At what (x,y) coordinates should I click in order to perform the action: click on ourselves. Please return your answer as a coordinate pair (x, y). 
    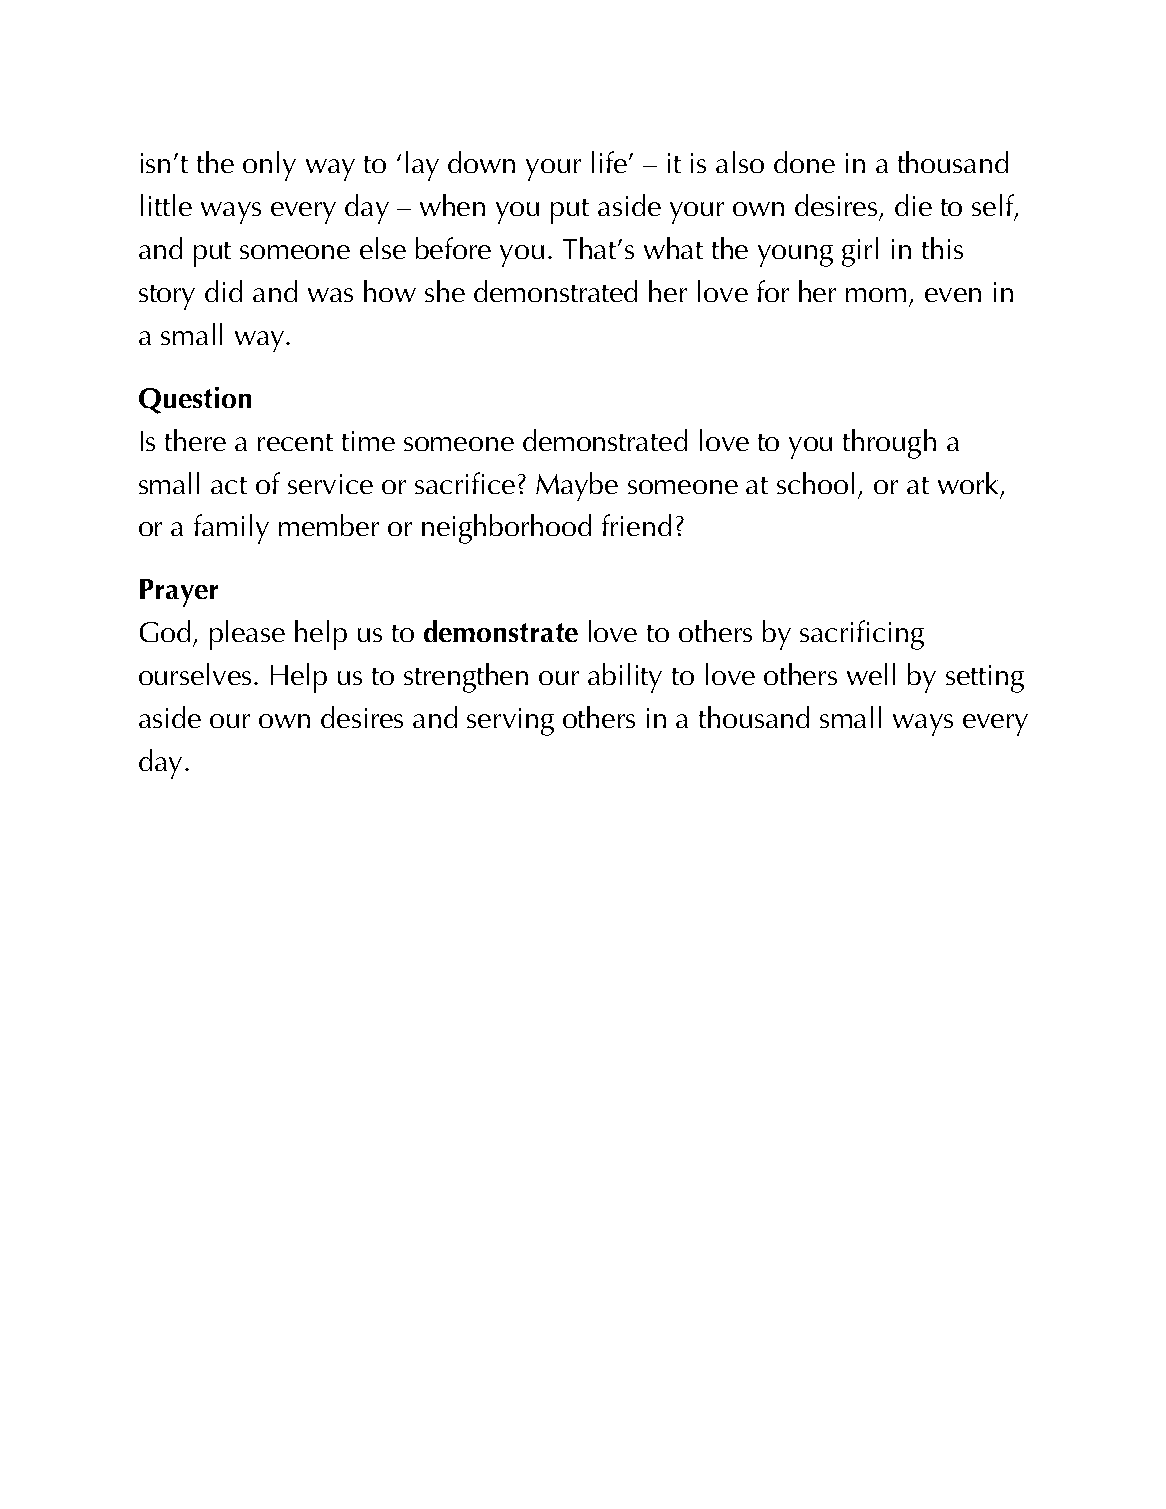
    Looking at the image, I should click on (195, 674).
